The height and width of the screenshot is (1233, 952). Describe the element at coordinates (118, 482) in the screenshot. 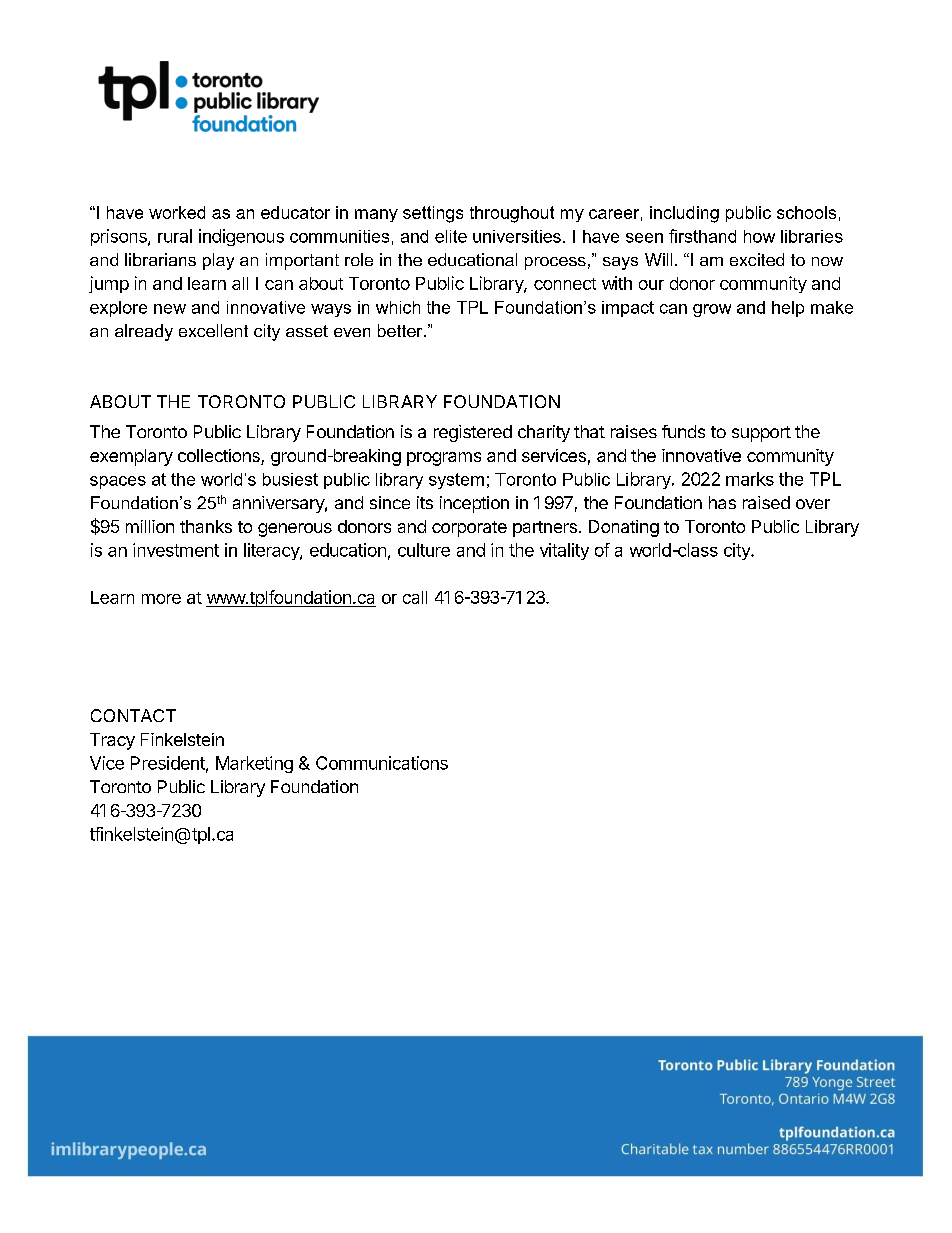

I see `spaces` at that location.
